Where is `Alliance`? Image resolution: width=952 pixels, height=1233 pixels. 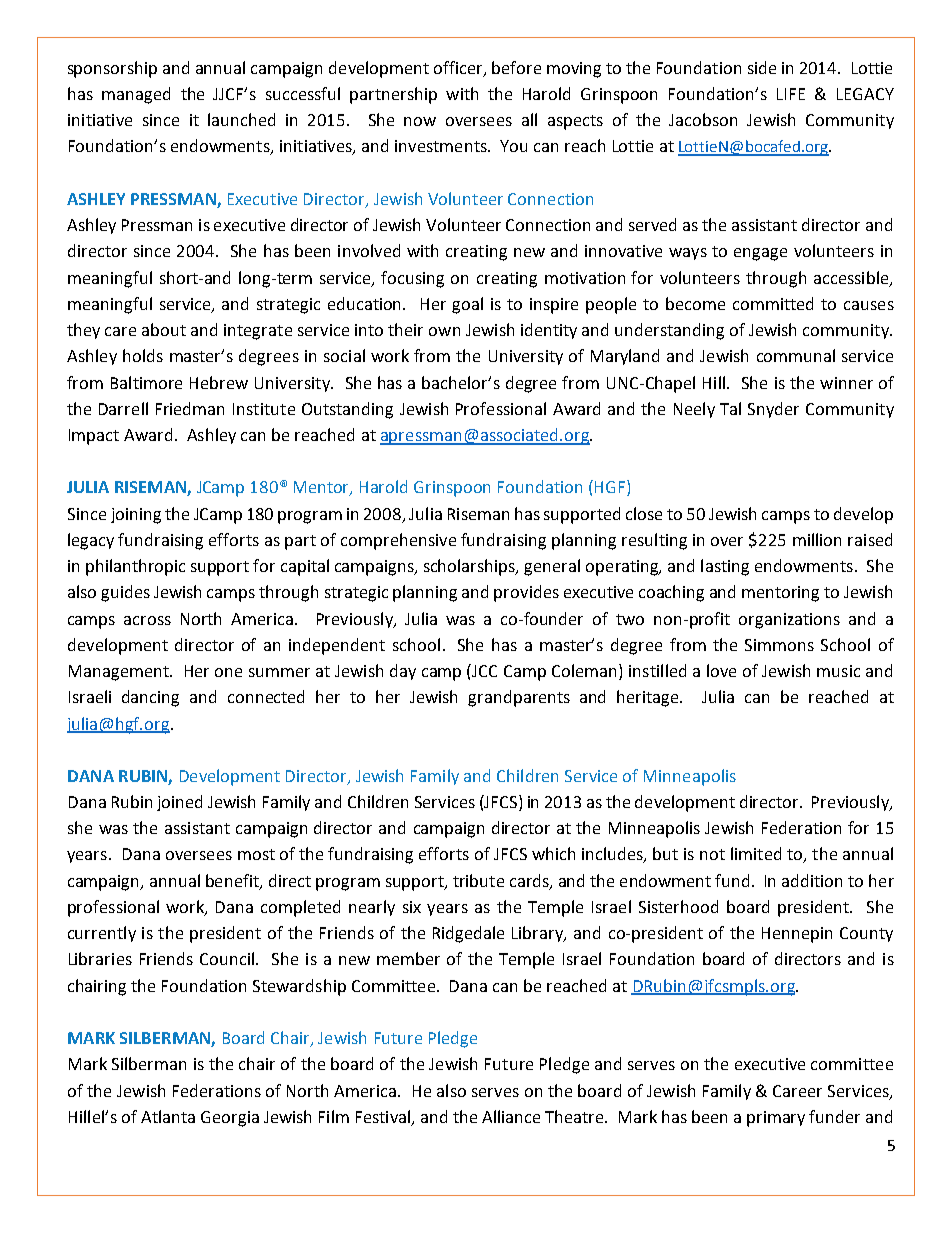
Alliance is located at coordinates (511, 1116).
